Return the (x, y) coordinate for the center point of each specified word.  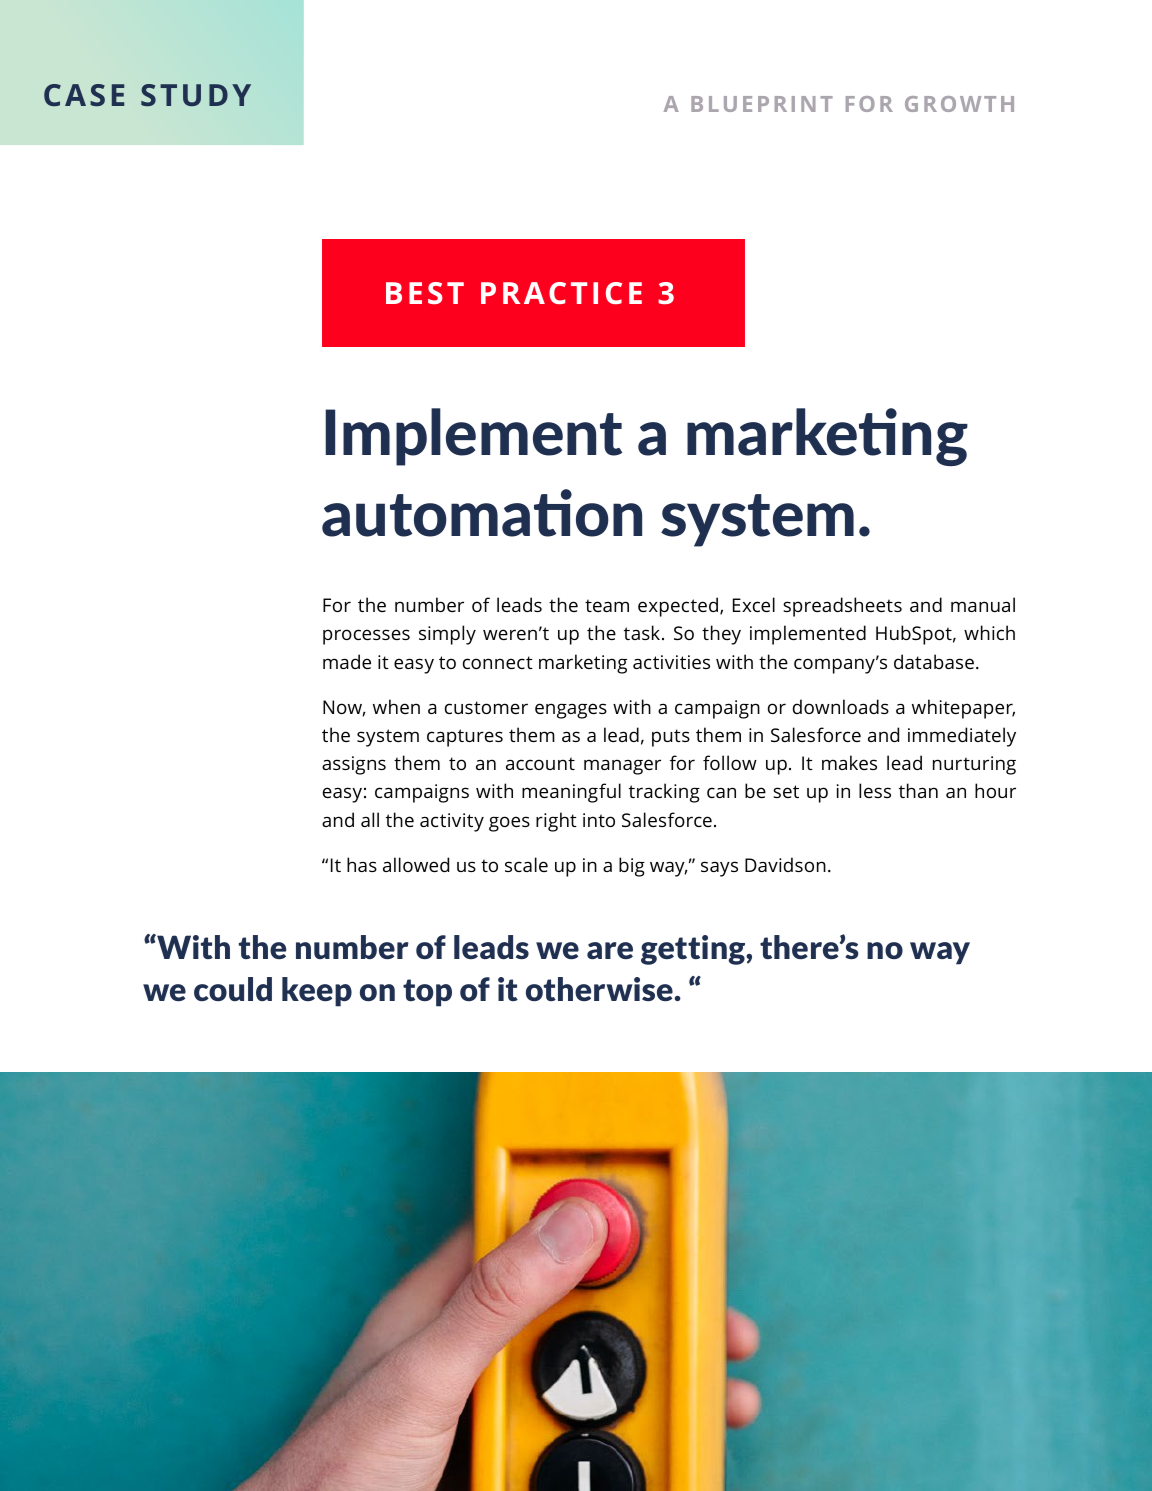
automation (482, 513)
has (362, 864)
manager (622, 767)
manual (983, 604)
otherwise (600, 989)
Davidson (785, 864)
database (934, 661)
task (643, 632)
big (632, 867)
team (607, 605)
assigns (354, 765)
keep (317, 992)
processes (366, 637)
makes (849, 762)
